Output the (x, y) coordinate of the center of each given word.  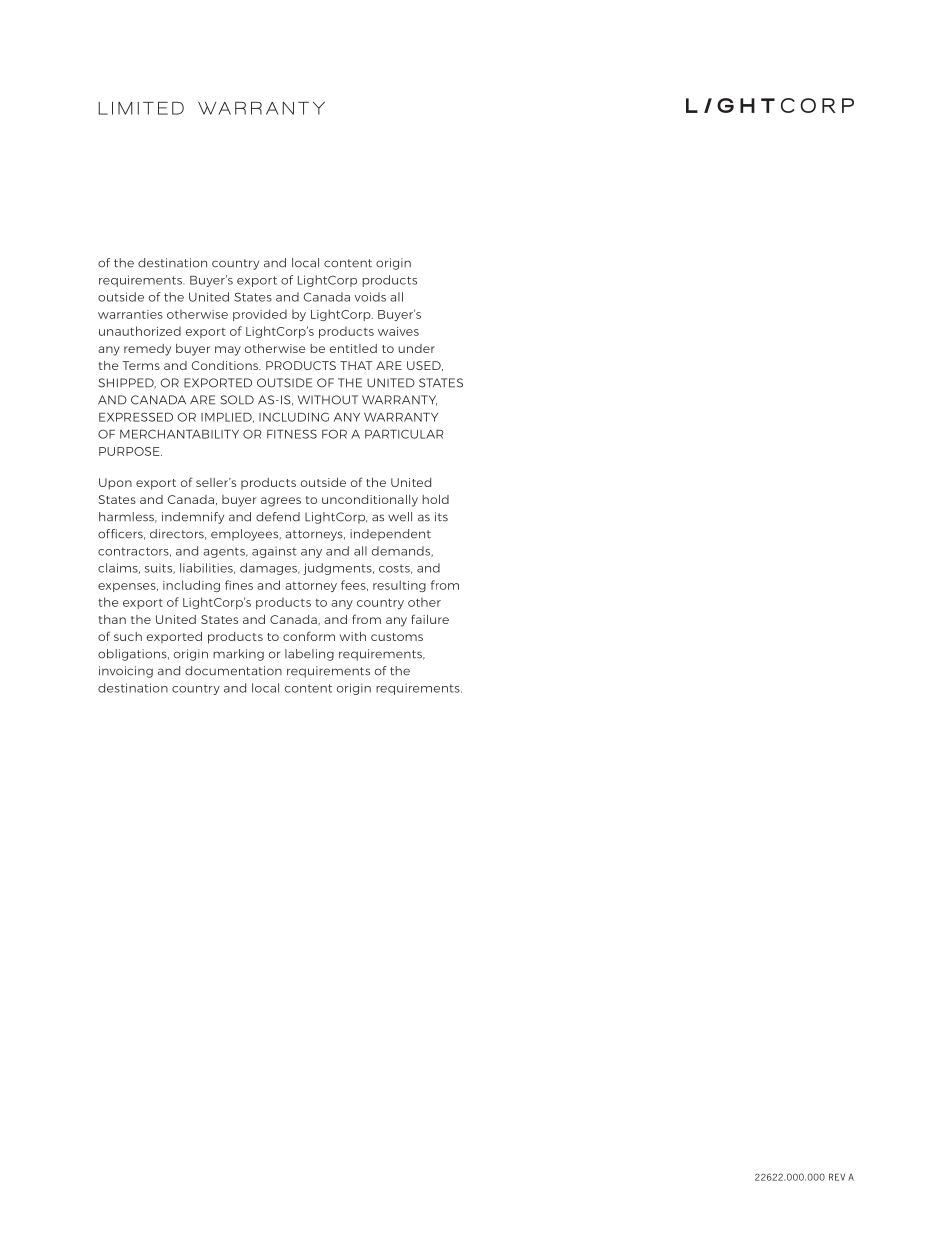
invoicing (126, 672)
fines (239, 585)
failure (430, 619)
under (416, 348)
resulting (399, 586)
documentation (233, 671)
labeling (309, 655)
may (228, 351)
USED (425, 366)
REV (837, 1177)
